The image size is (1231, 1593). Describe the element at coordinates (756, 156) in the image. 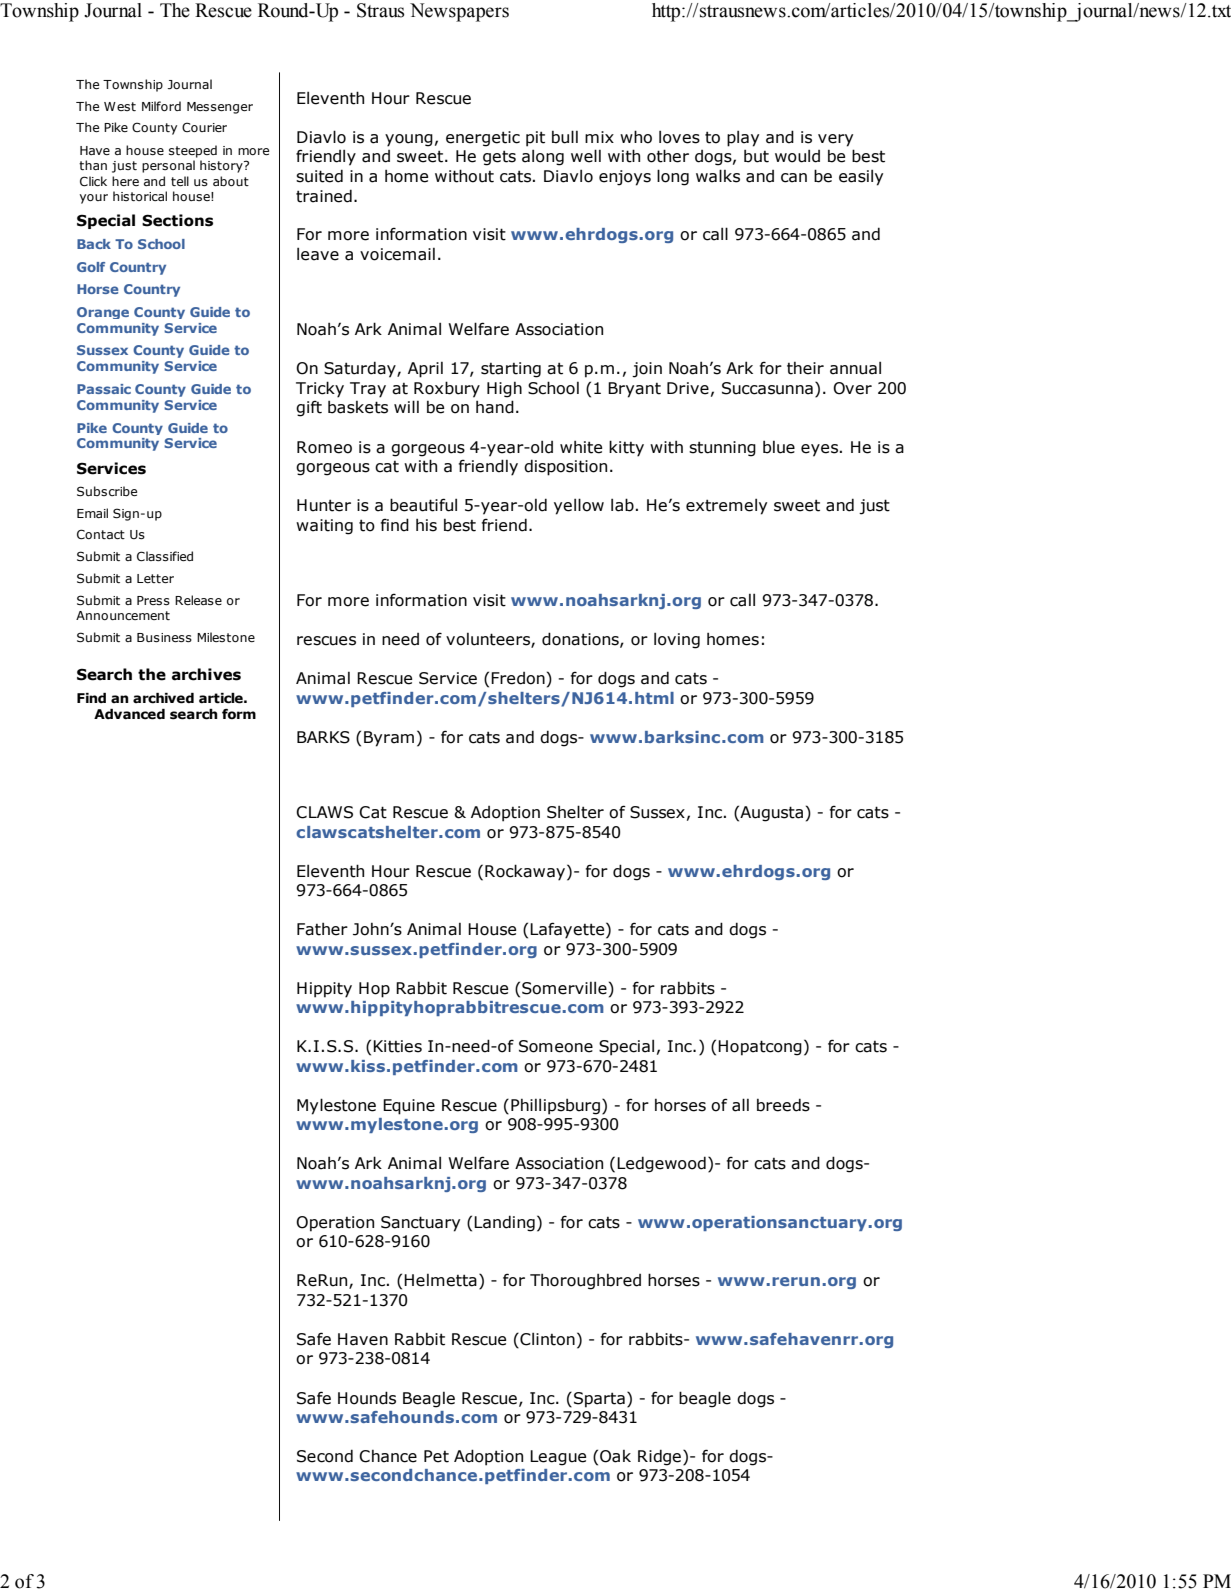

I see `but` at that location.
